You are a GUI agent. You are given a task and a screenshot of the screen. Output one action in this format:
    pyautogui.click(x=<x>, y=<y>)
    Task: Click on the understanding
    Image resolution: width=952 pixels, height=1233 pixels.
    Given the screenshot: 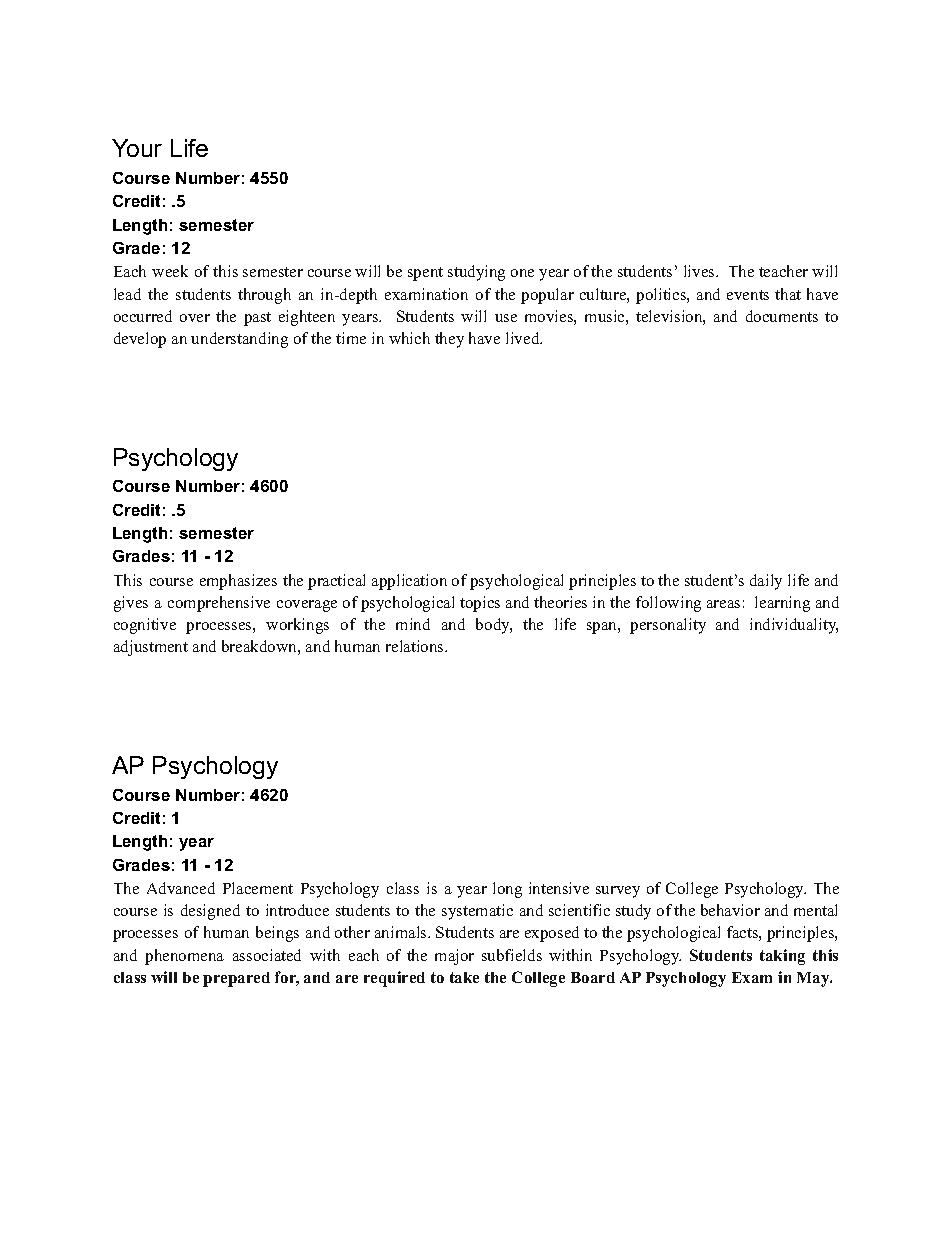 What is the action you would take?
    pyautogui.click(x=239, y=340)
